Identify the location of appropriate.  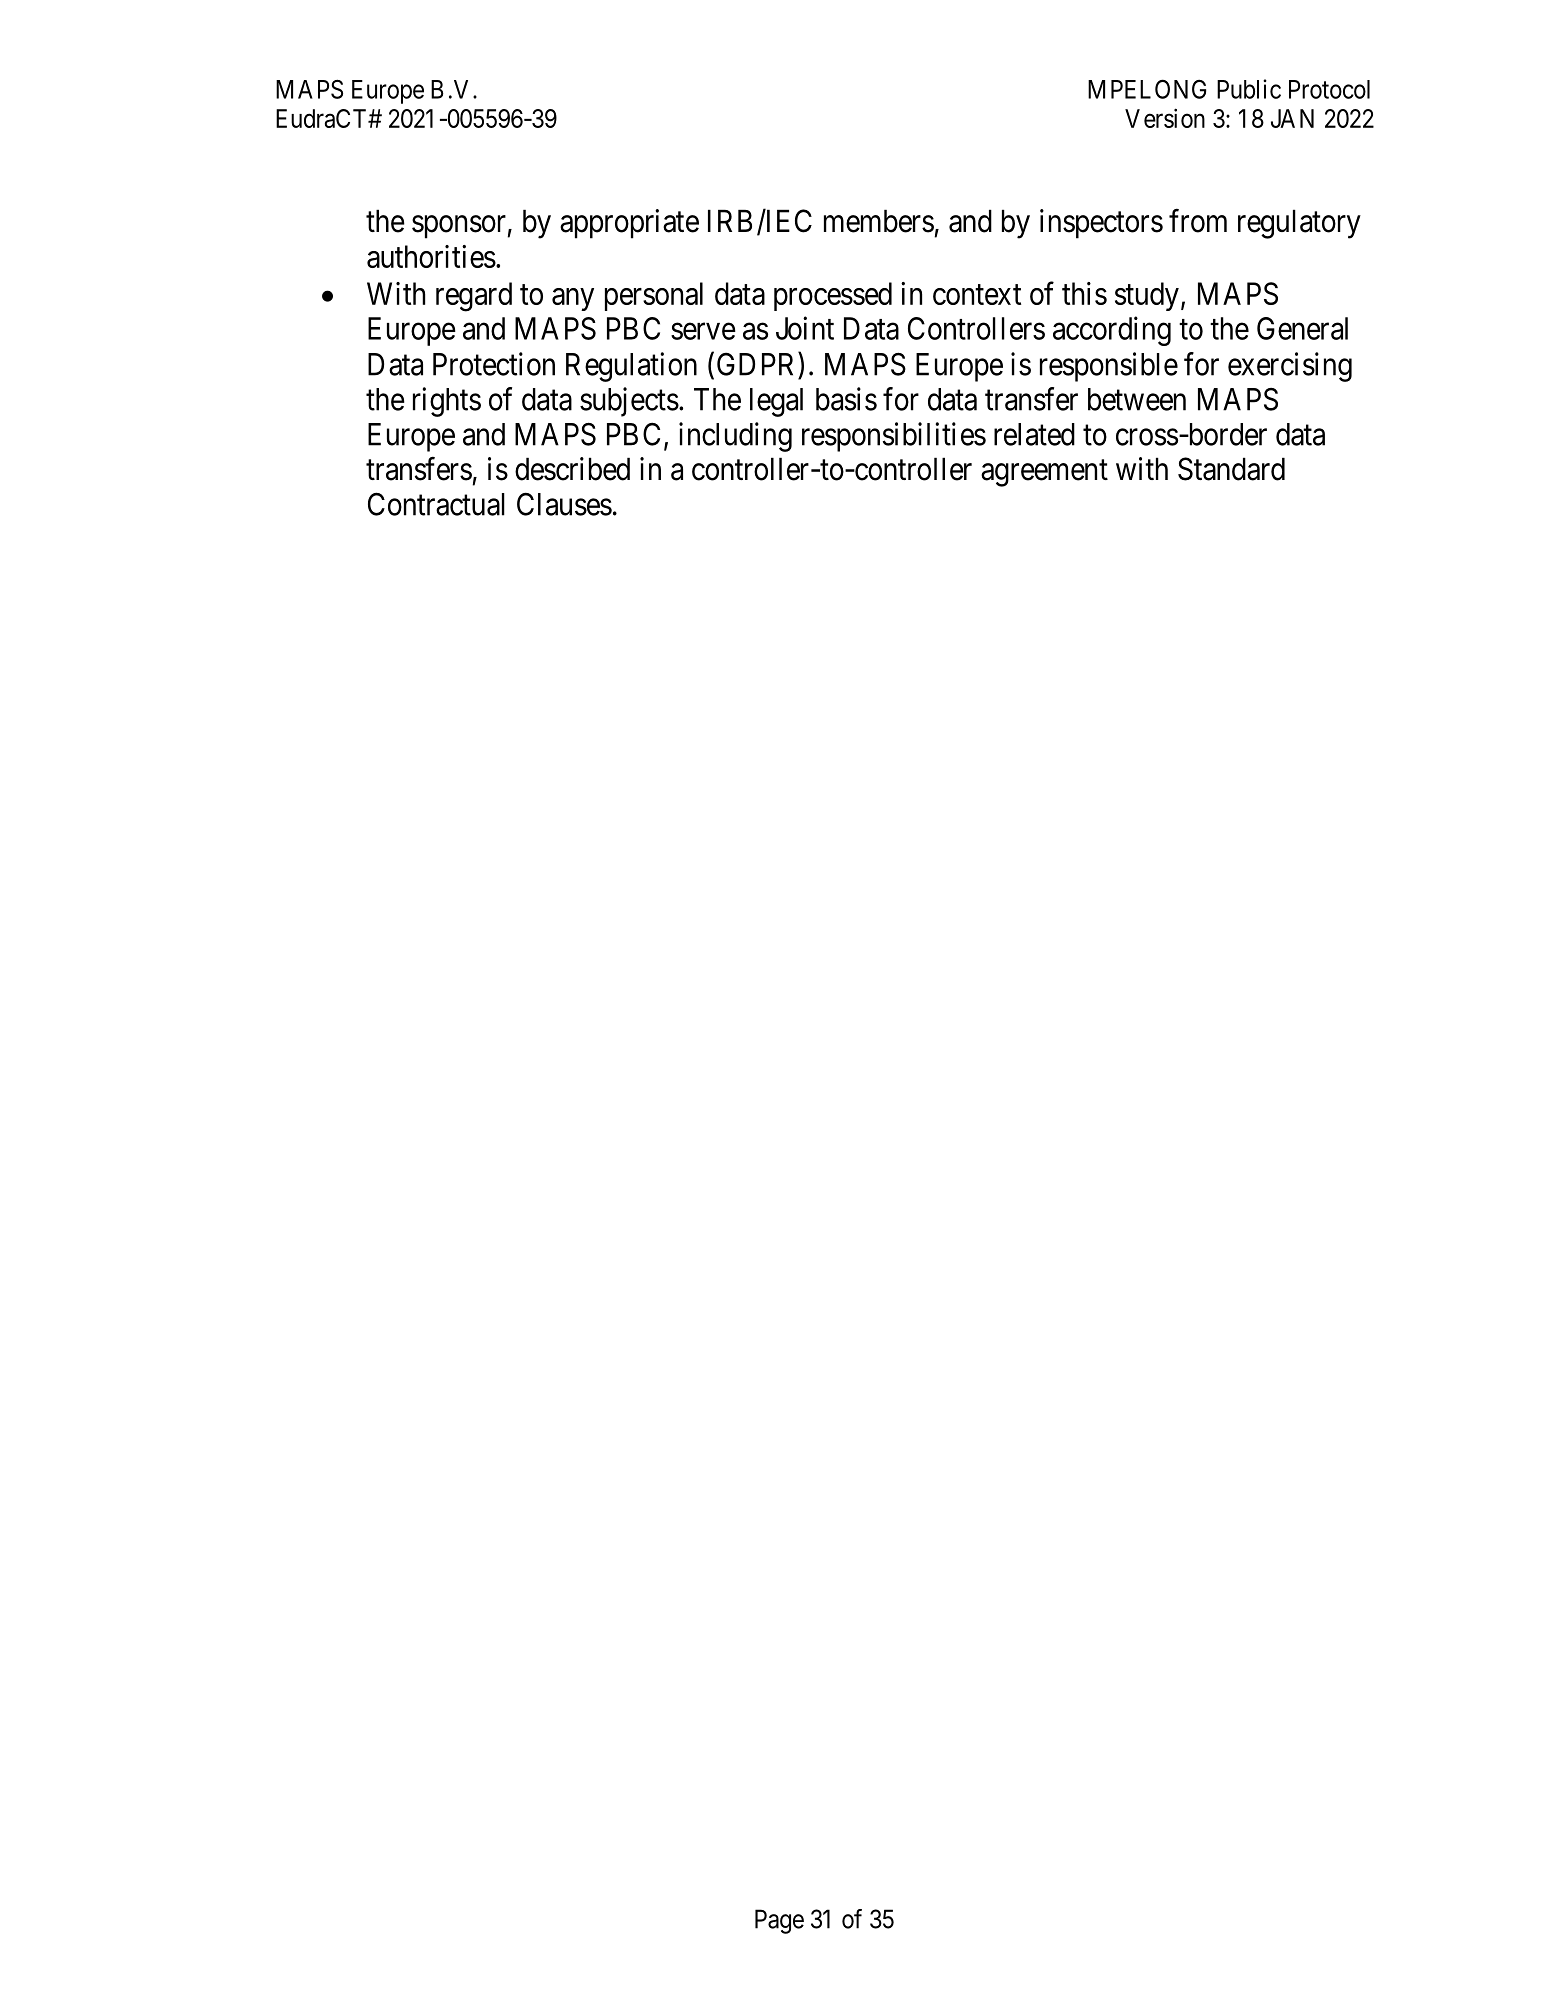
(629, 224).
